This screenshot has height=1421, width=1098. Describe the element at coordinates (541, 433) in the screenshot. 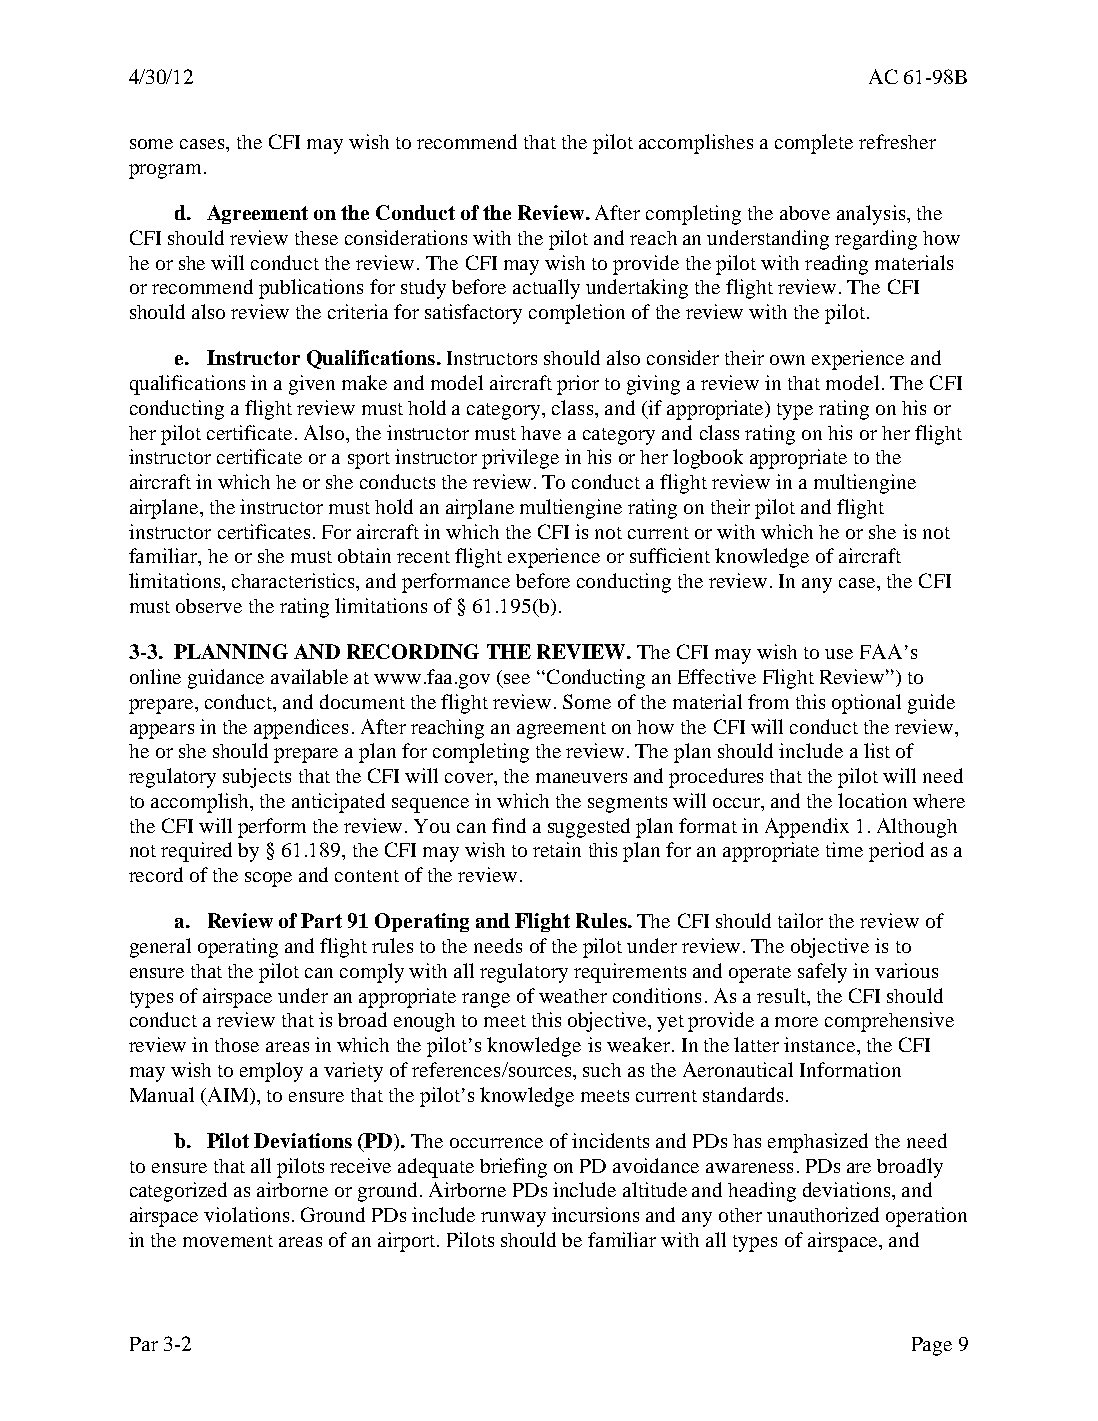

I see `have` at that location.
